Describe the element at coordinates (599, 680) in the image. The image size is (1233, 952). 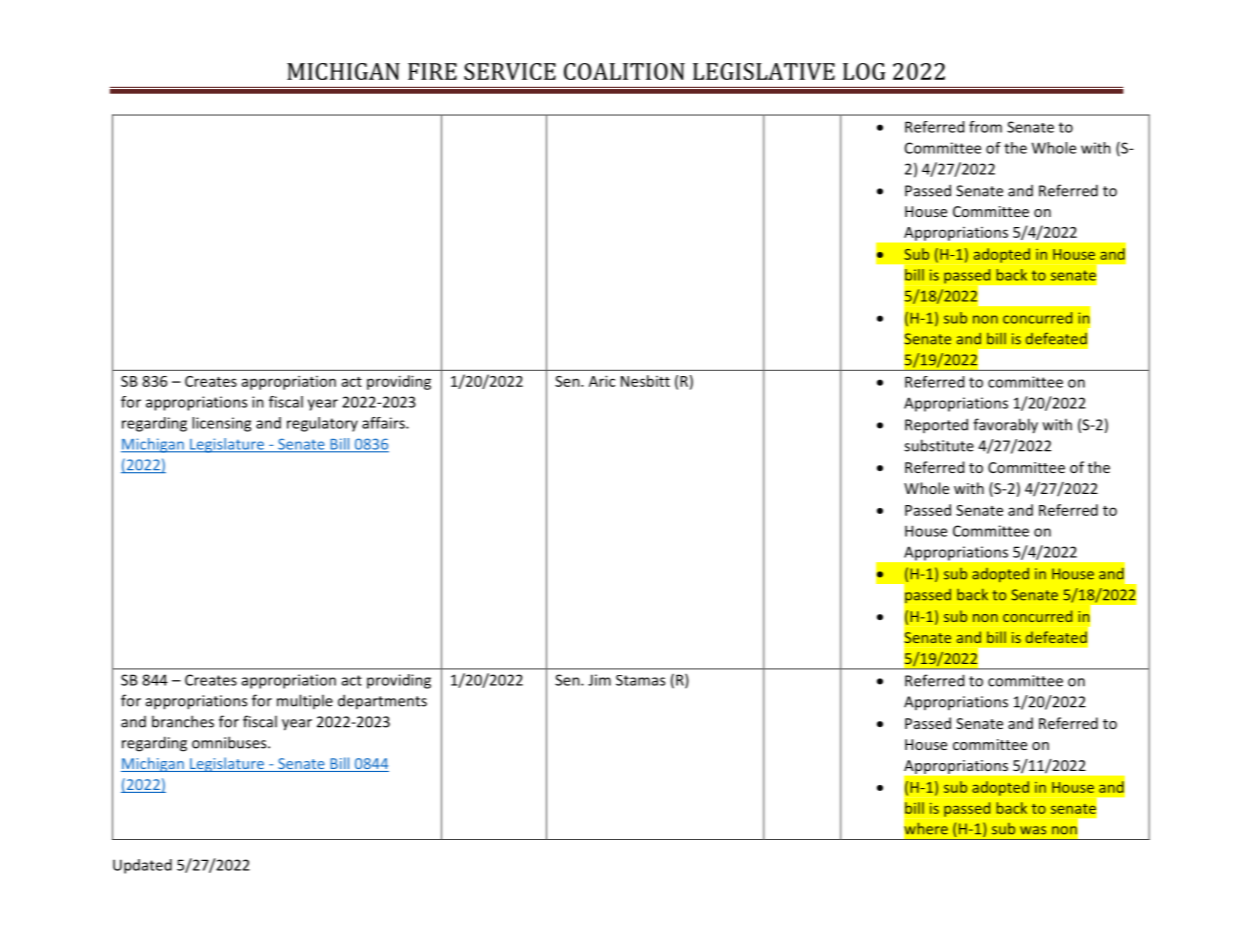
I see `Jim` at that location.
